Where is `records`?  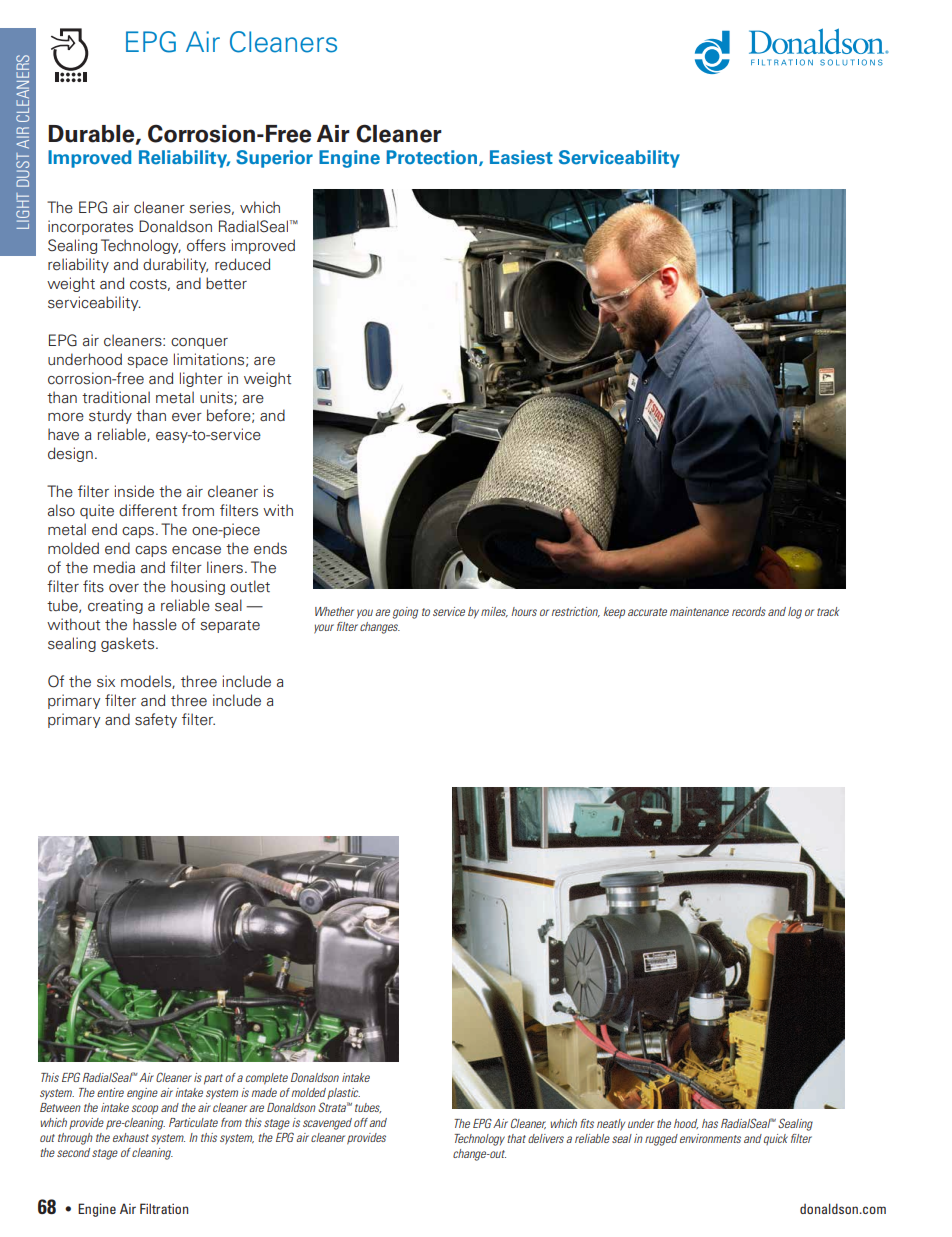 records is located at coordinates (749, 611).
